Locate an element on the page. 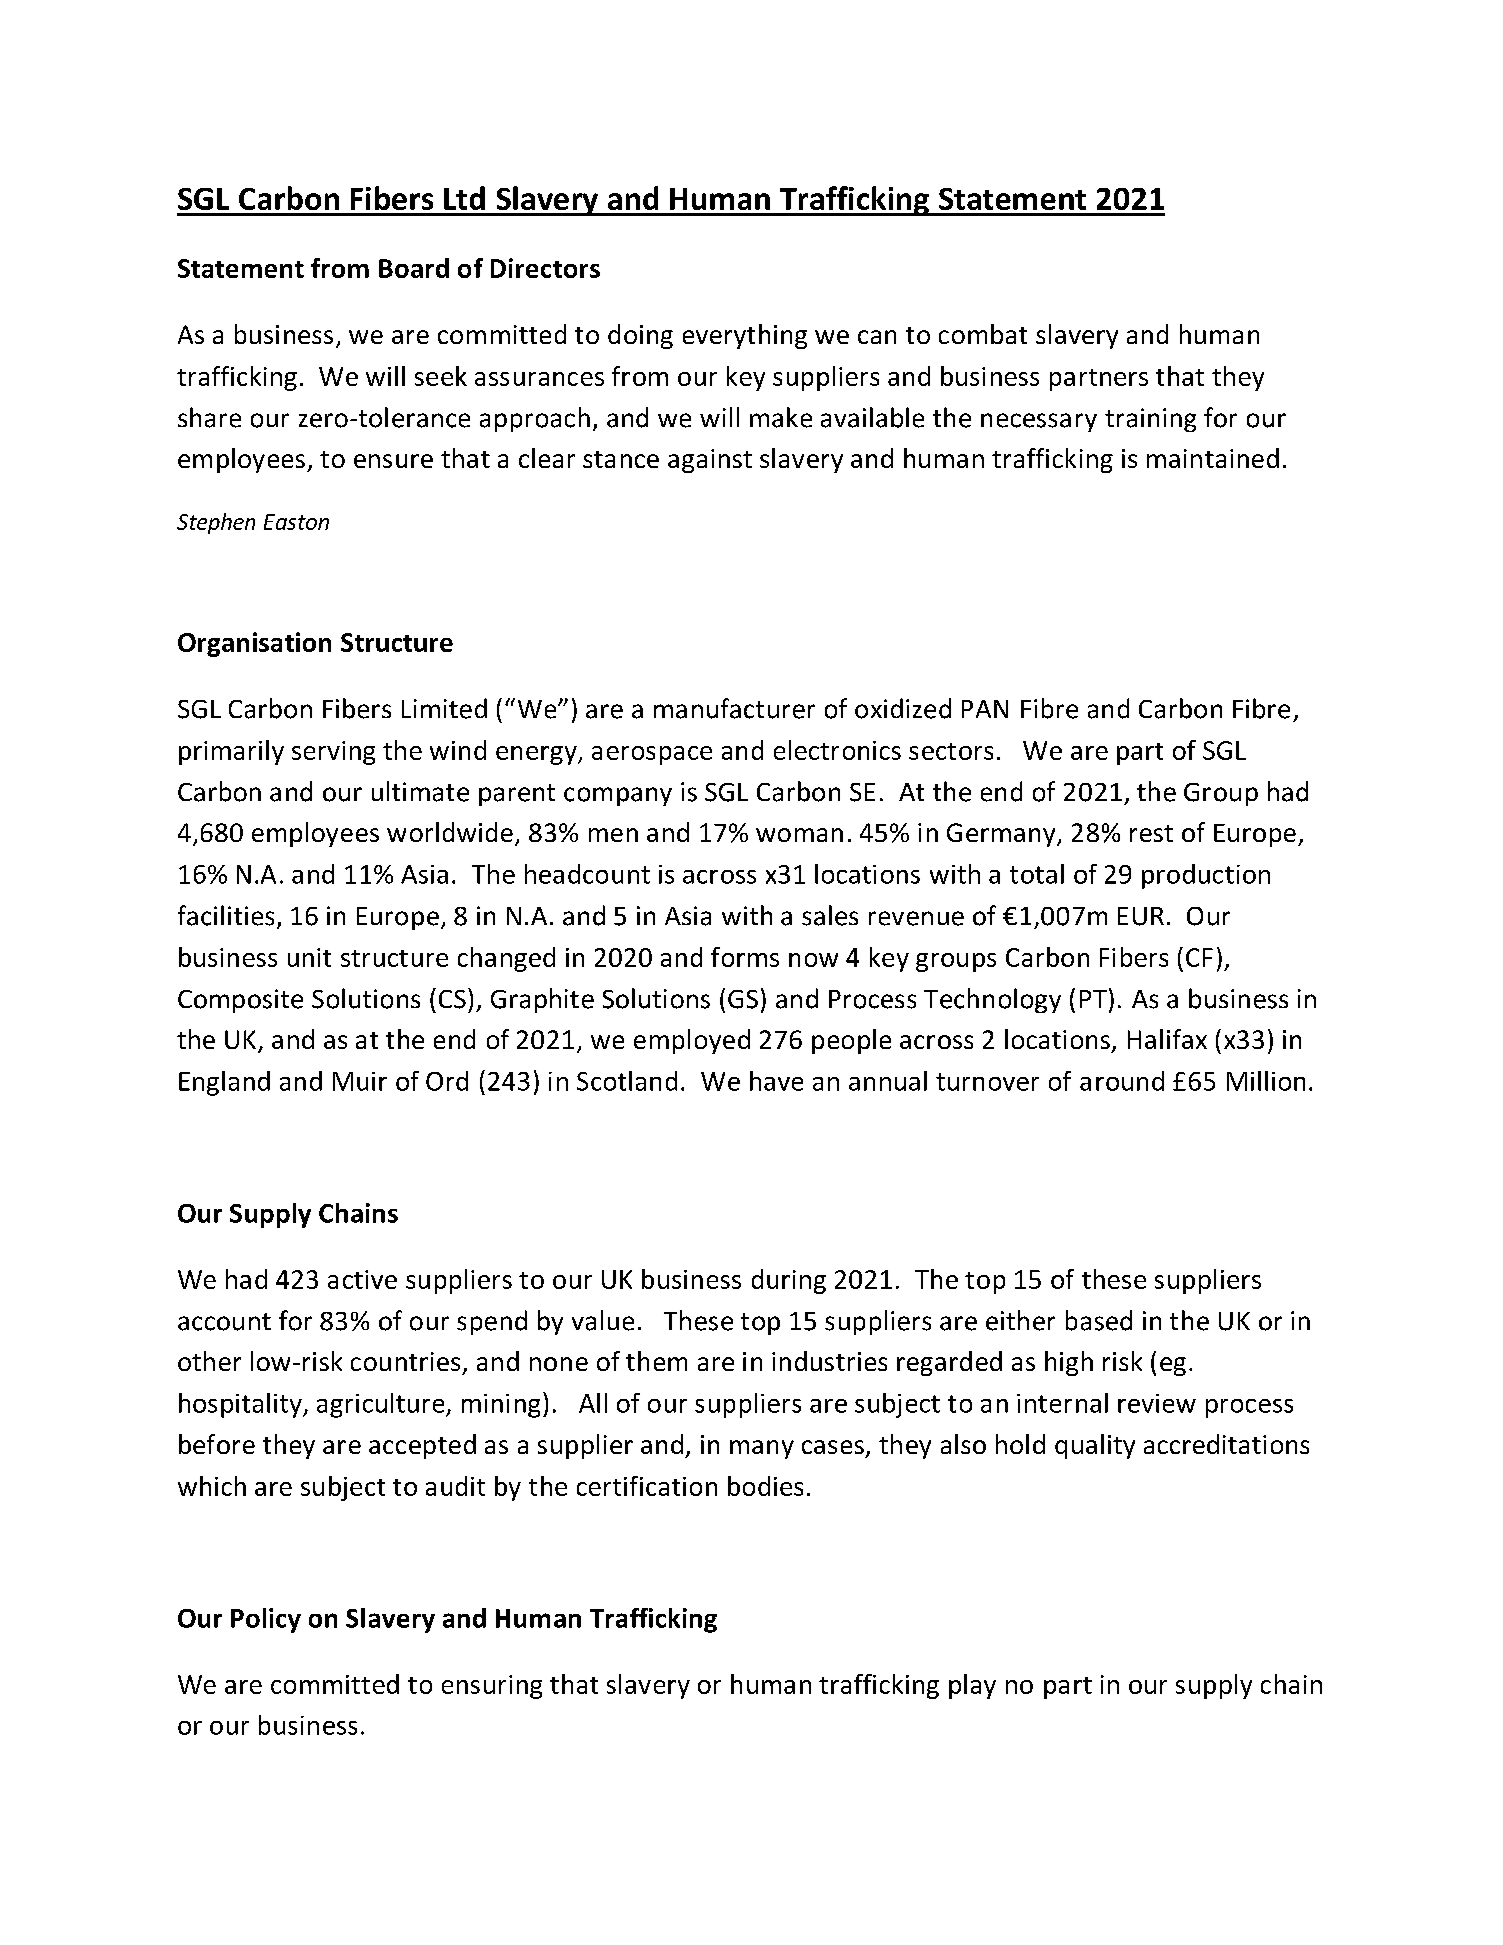  Policy is located at coordinates (266, 1620).
